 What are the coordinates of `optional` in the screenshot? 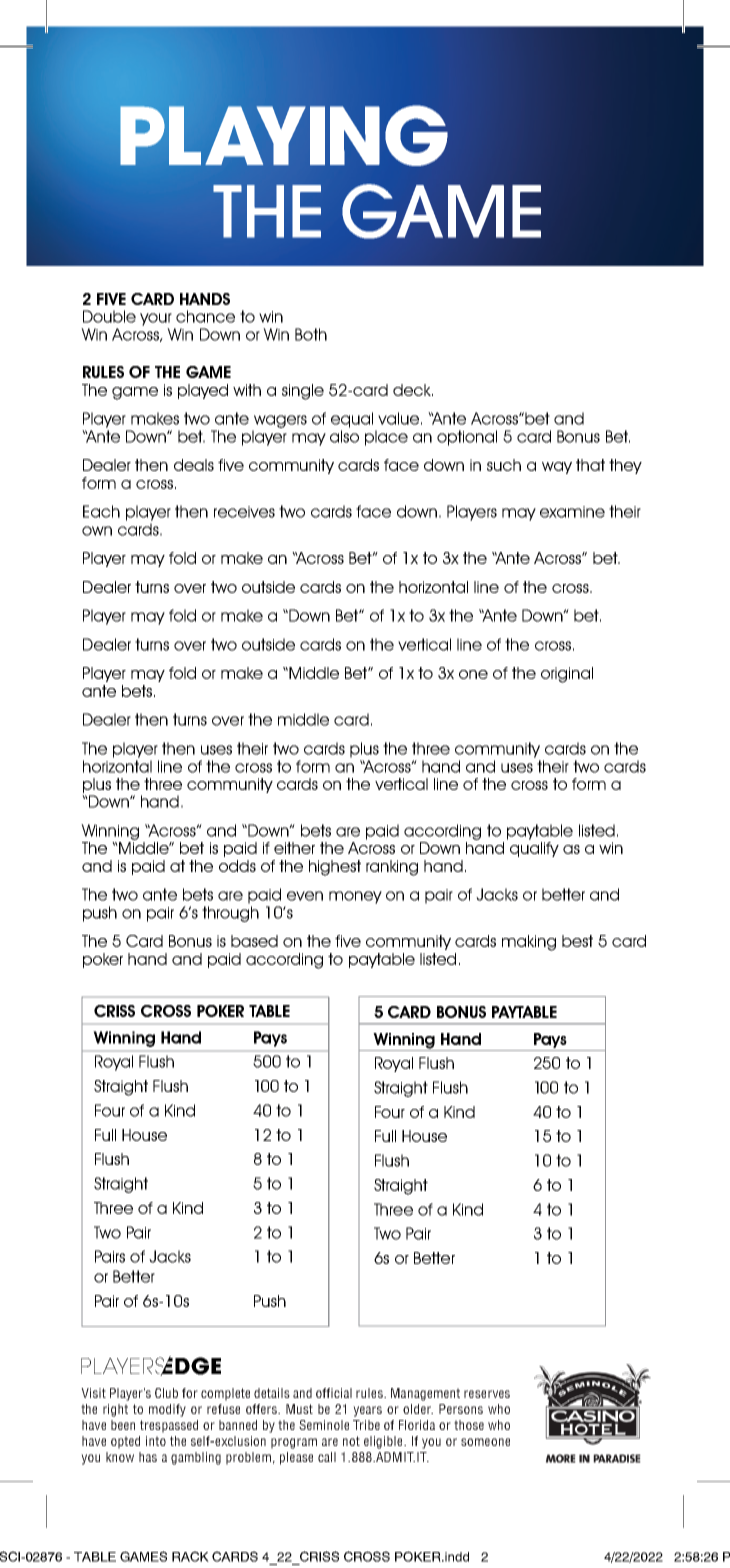 It's located at (467, 438).
